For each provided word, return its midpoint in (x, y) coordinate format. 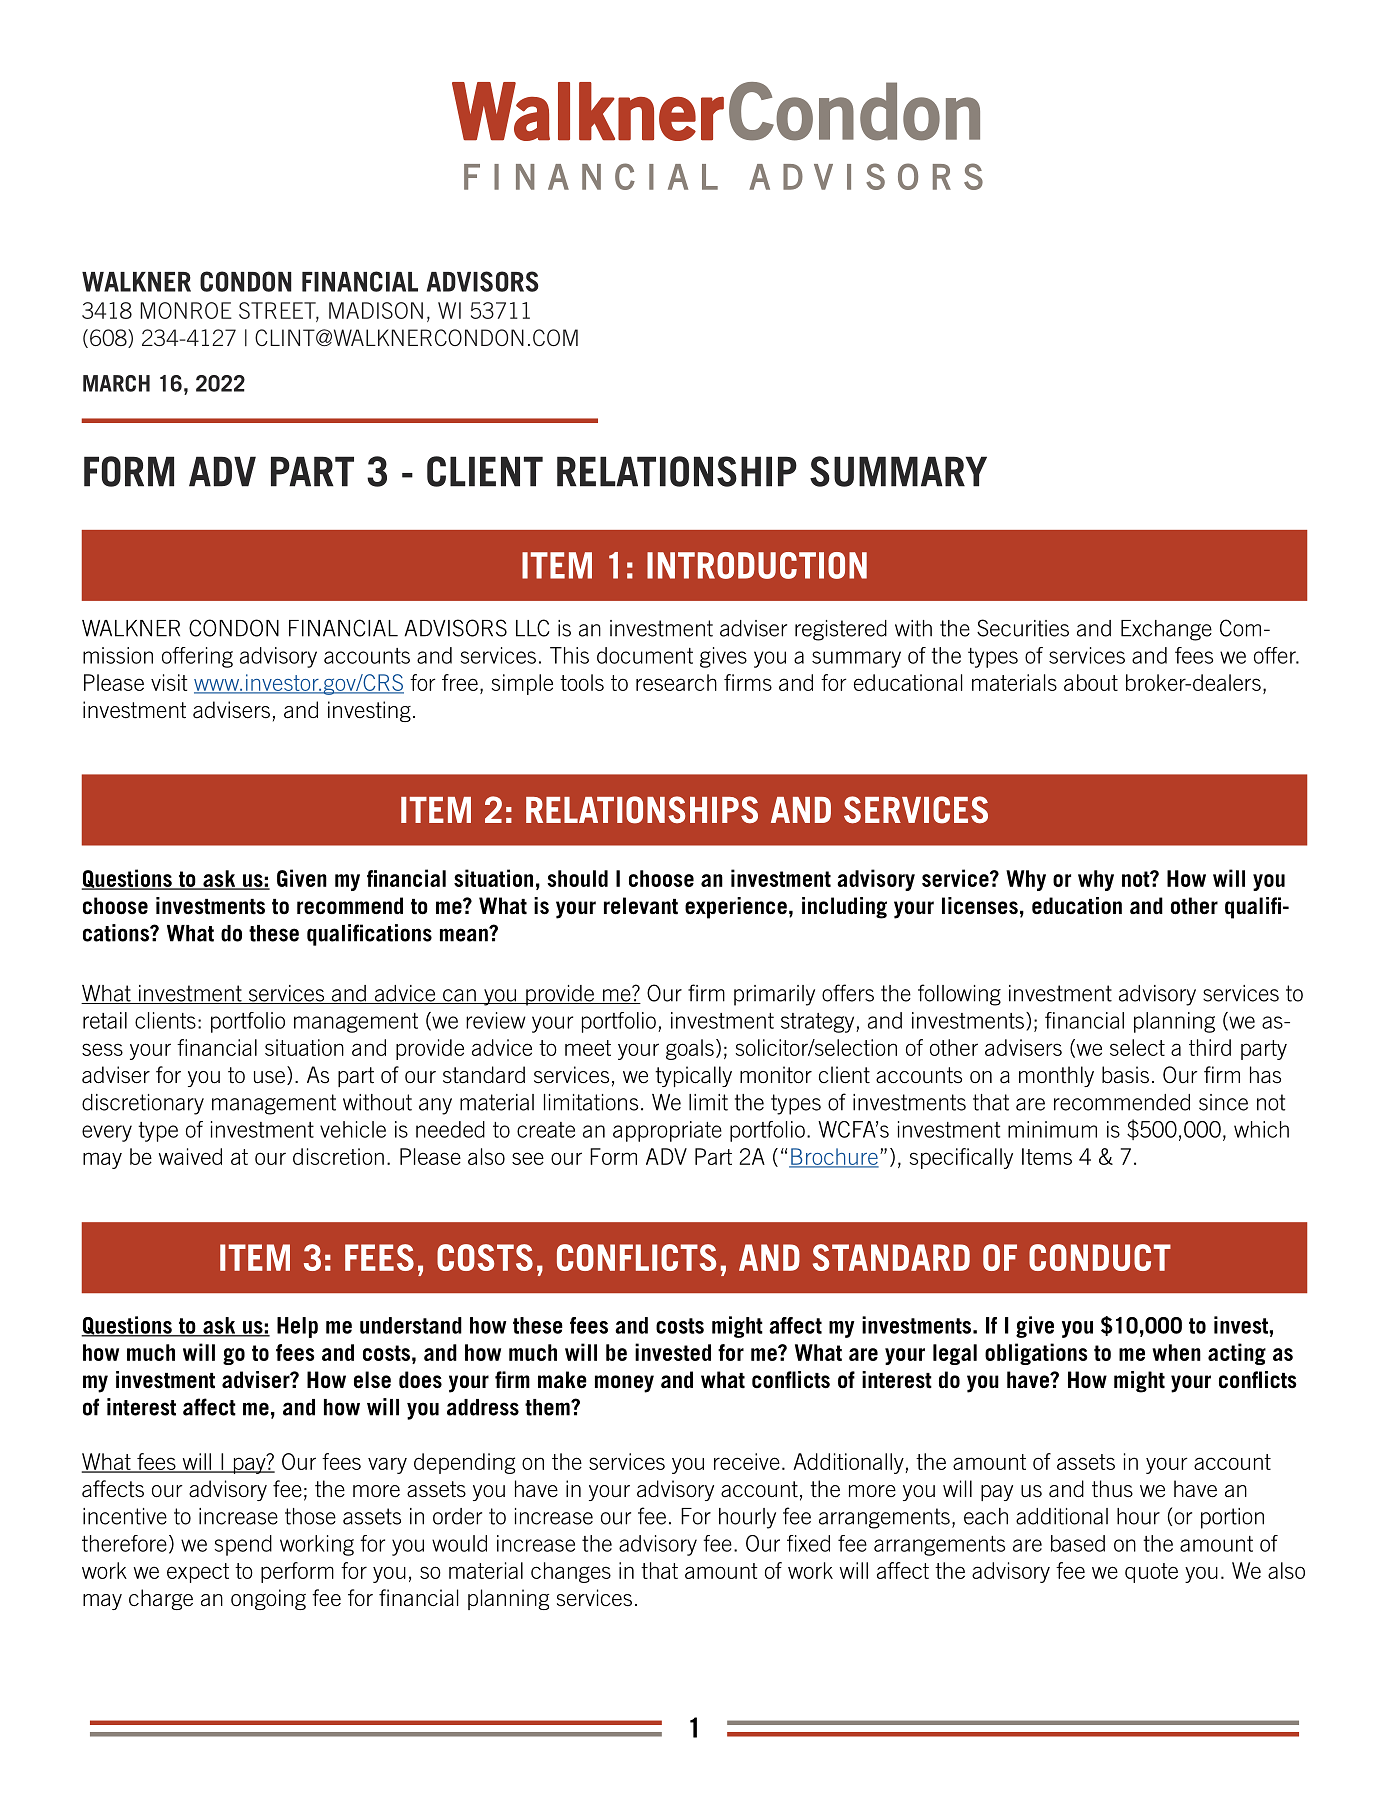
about (1091, 682)
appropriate (667, 1131)
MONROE (186, 310)
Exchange (1166, 630)
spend (243, 1545)
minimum (1052, 1129)
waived (190, 1156)
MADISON (376, 310)
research (676, 682)
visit (169, 682)
